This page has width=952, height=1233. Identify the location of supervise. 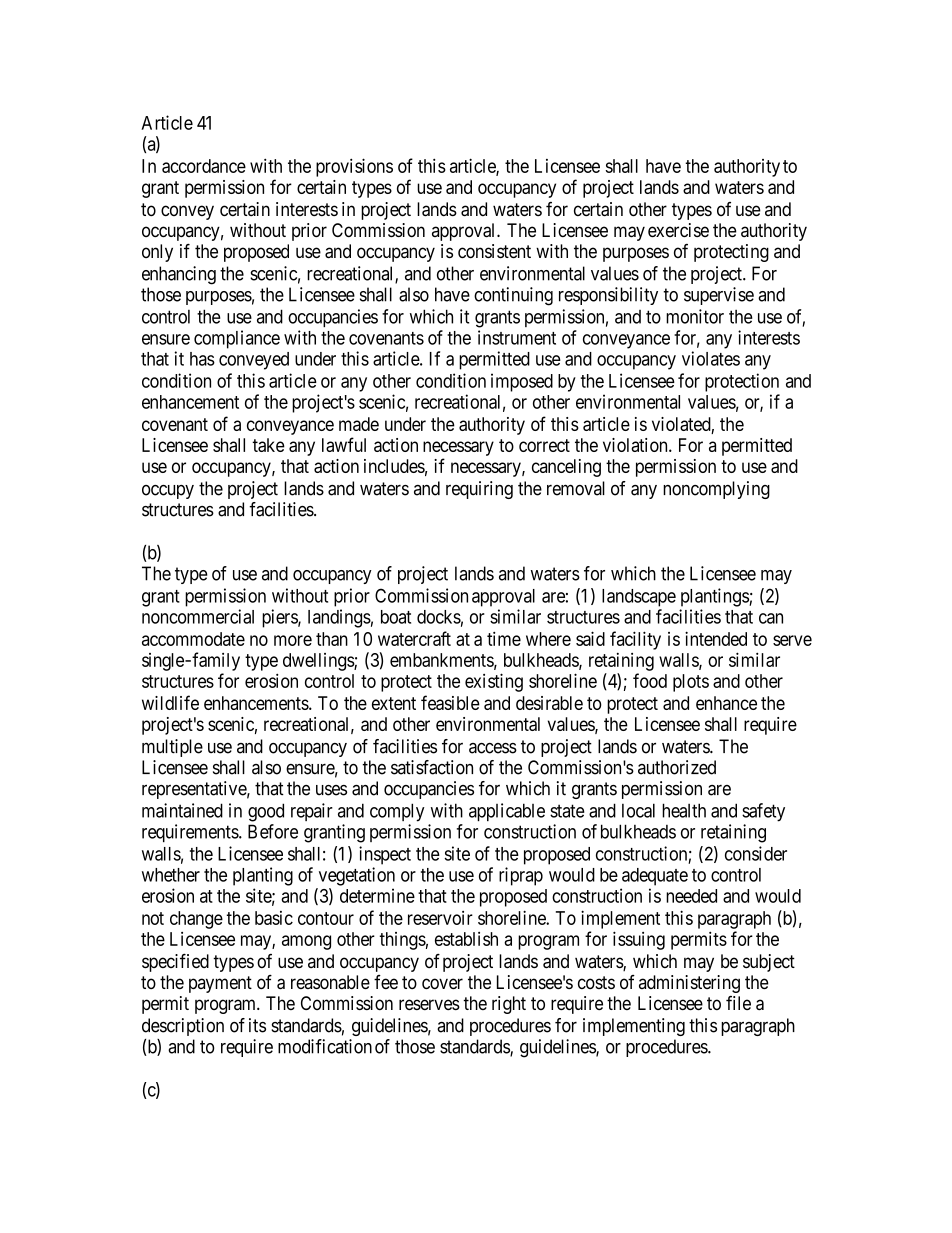
(719, 296).
